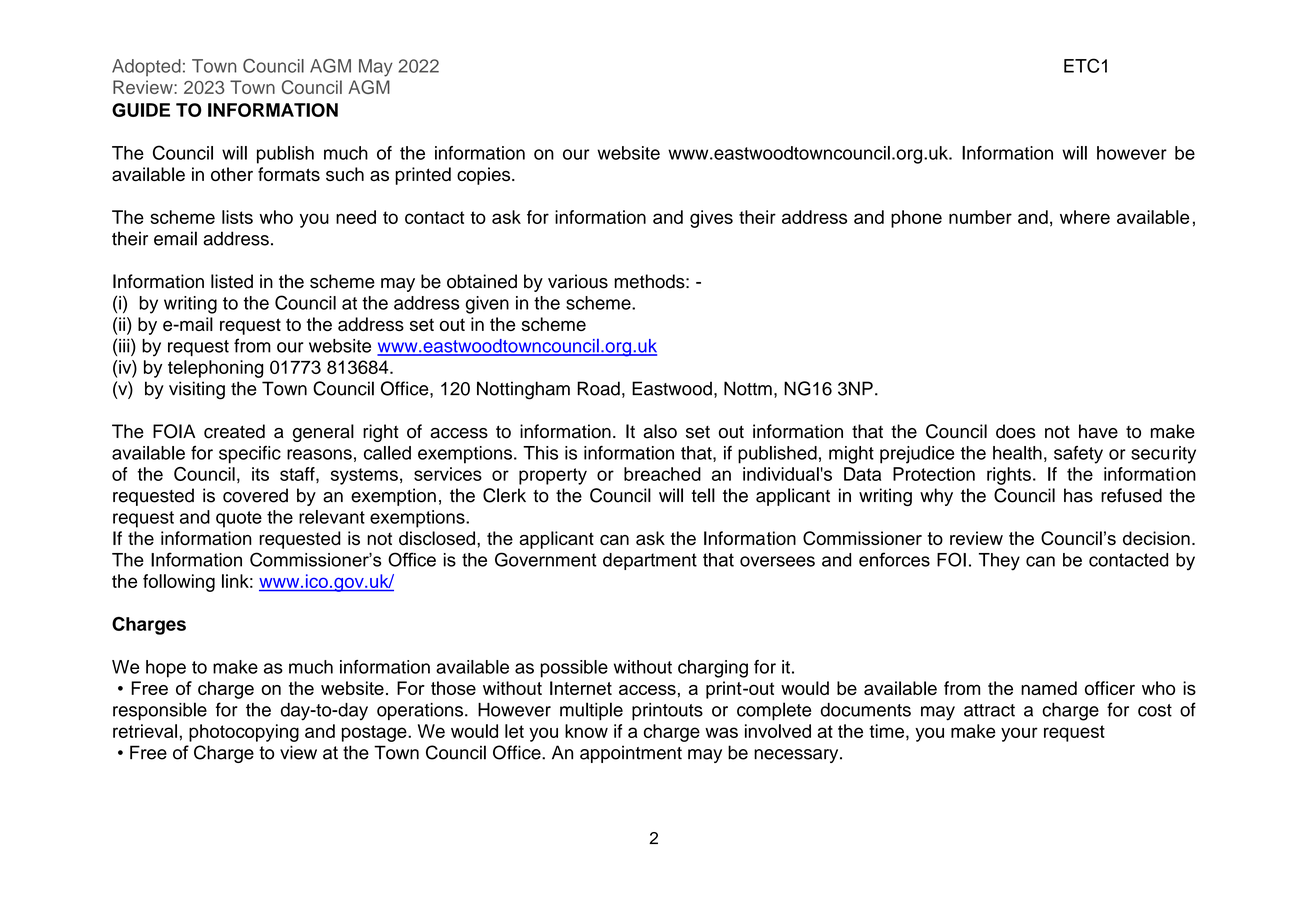 The image size is (1308, 924). What do you see at coordinates (650, 561) in the page?
I see `department` at bounding box center [650, 561].
